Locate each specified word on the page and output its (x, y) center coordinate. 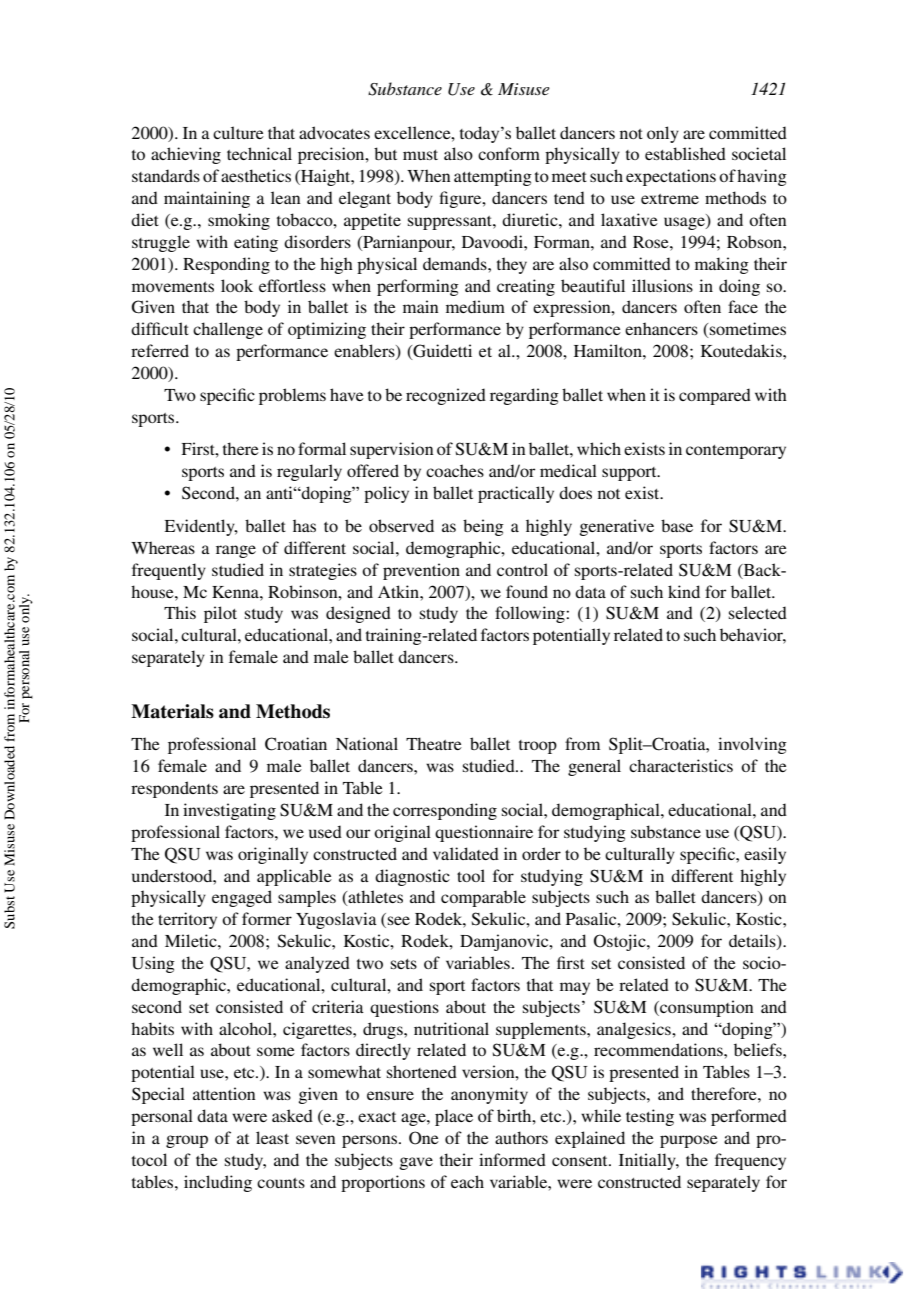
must (420, 155)
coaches (455, 470)
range (236, 551)
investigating (229, 811)
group (187, 1141)
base (677, 525)
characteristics (681, 765)
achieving (186, 155)
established (685, 153)
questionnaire (484, 833)
